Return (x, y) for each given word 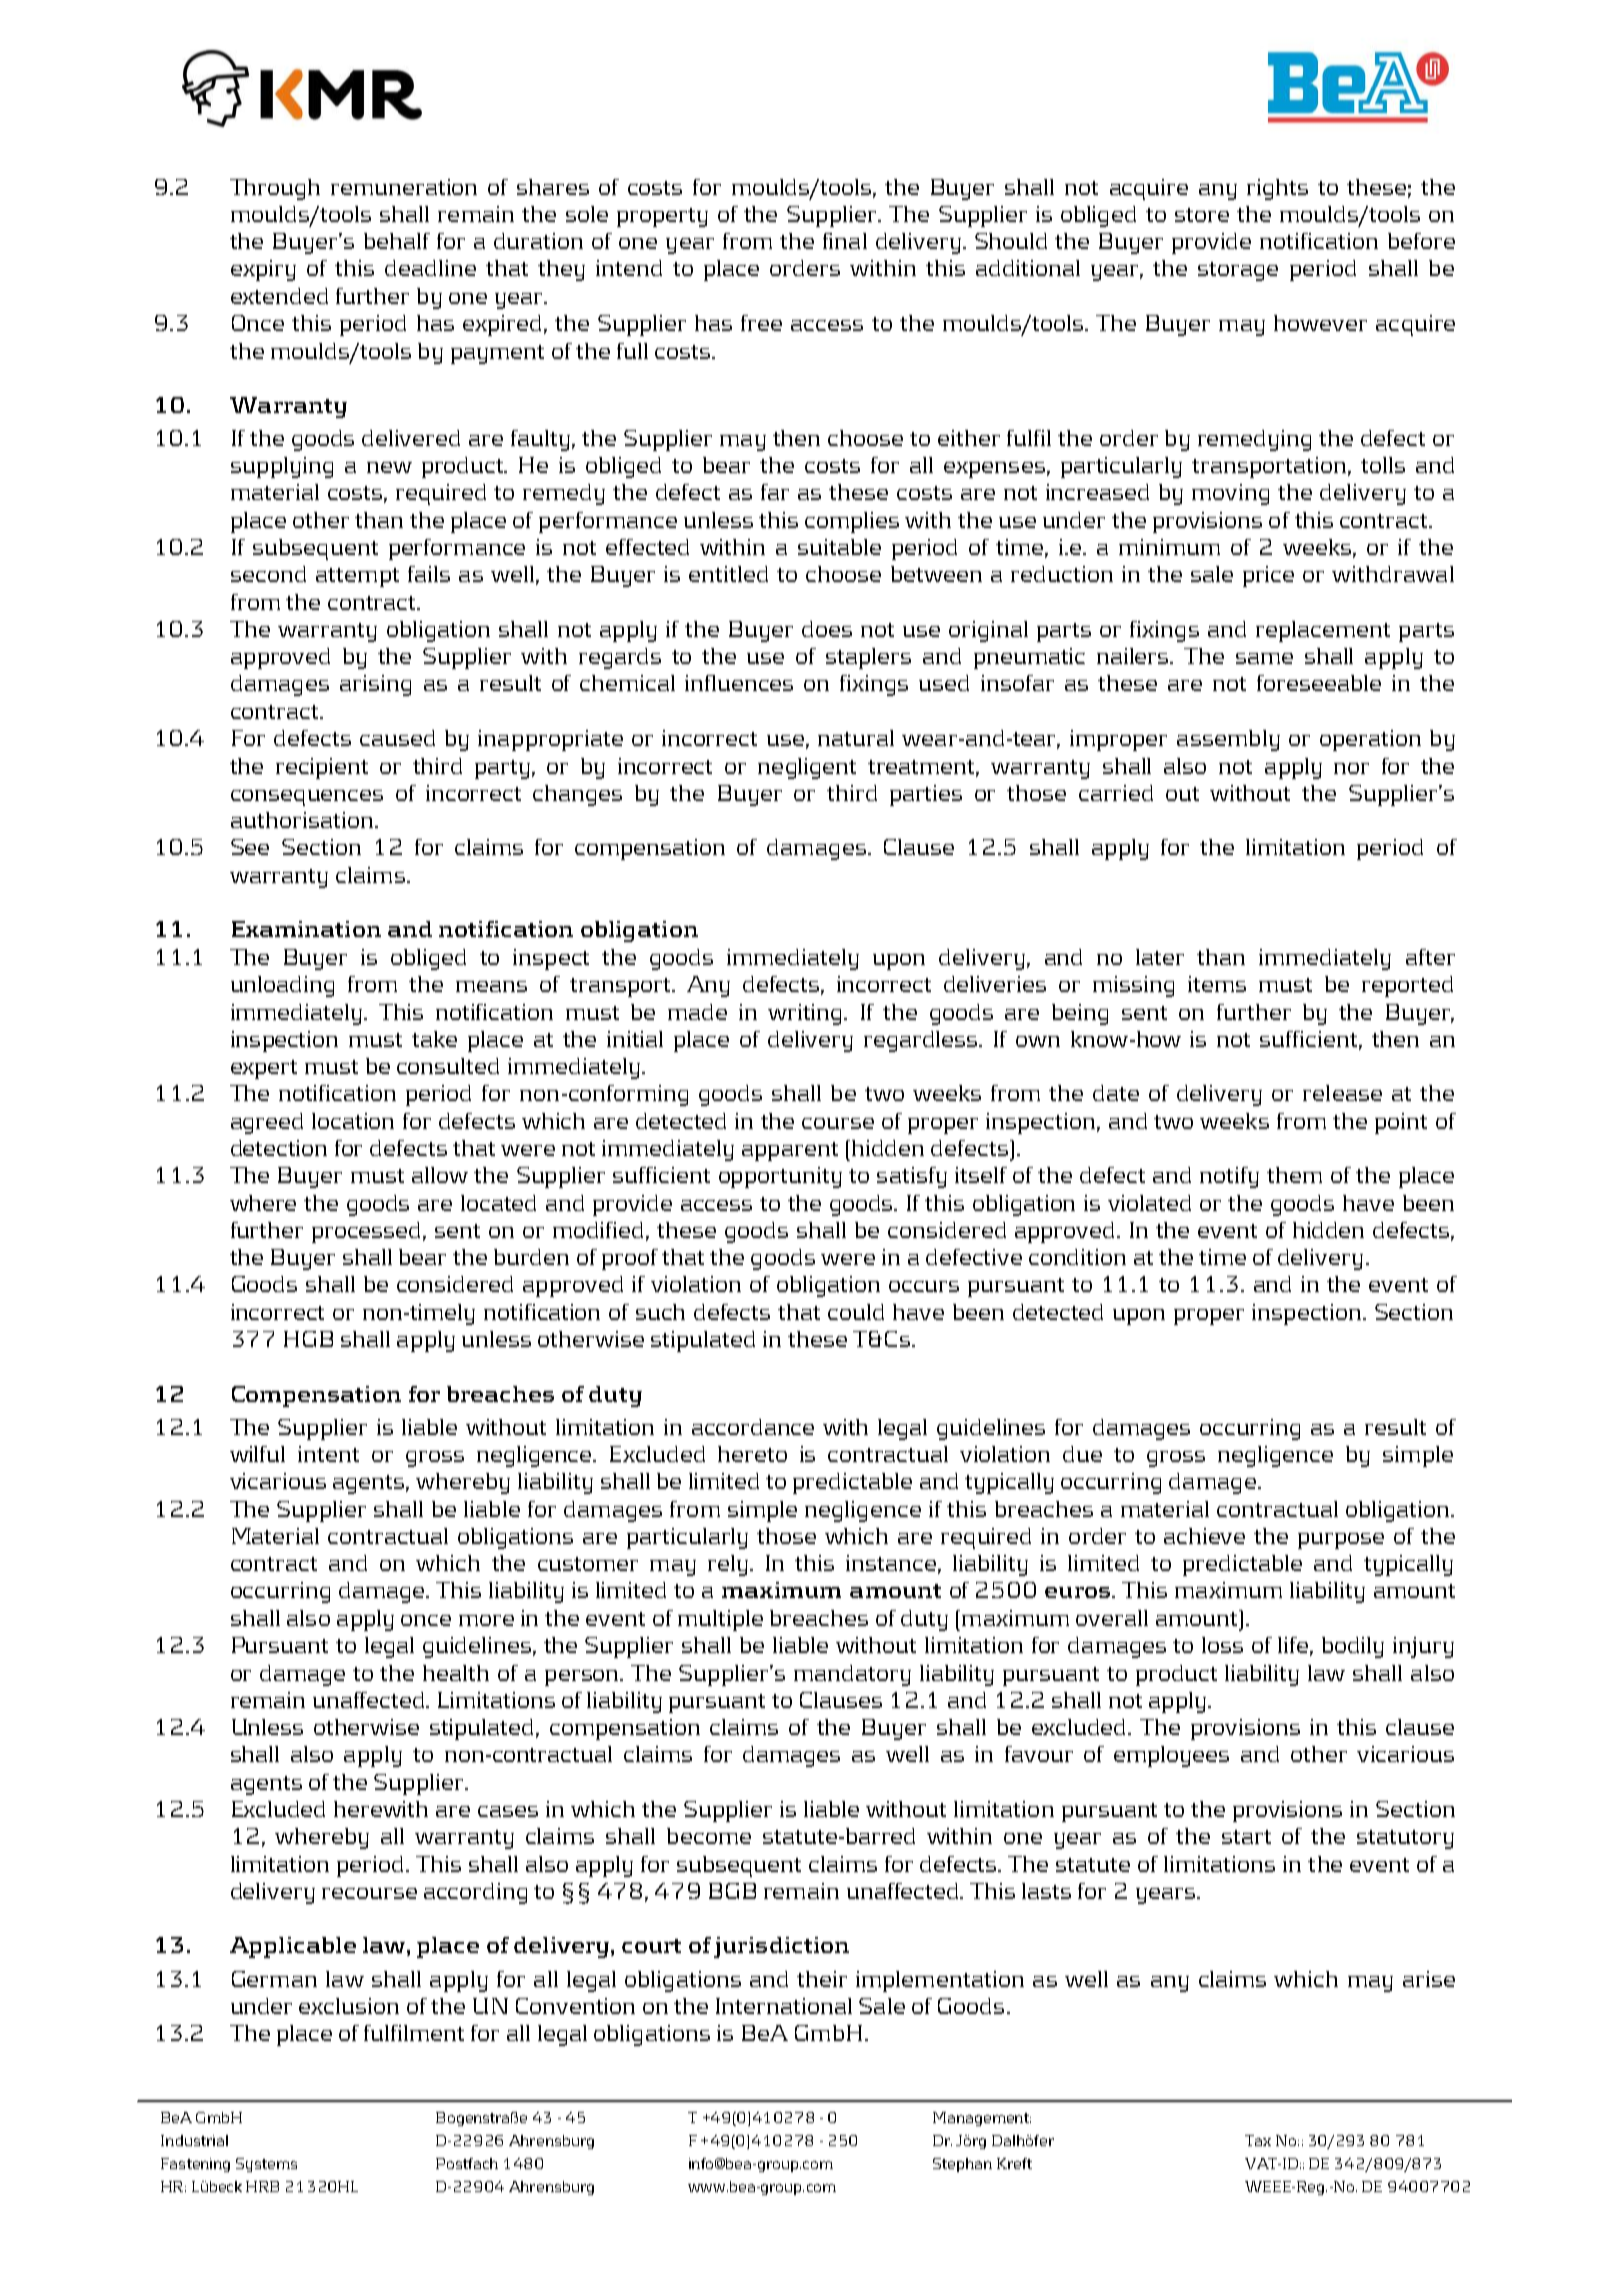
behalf (397, 241)
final (845, 241)
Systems (266, 2165)
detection (279, 1148)
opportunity (780, 1177)
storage (1238, 271)
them (1294, 1175)
